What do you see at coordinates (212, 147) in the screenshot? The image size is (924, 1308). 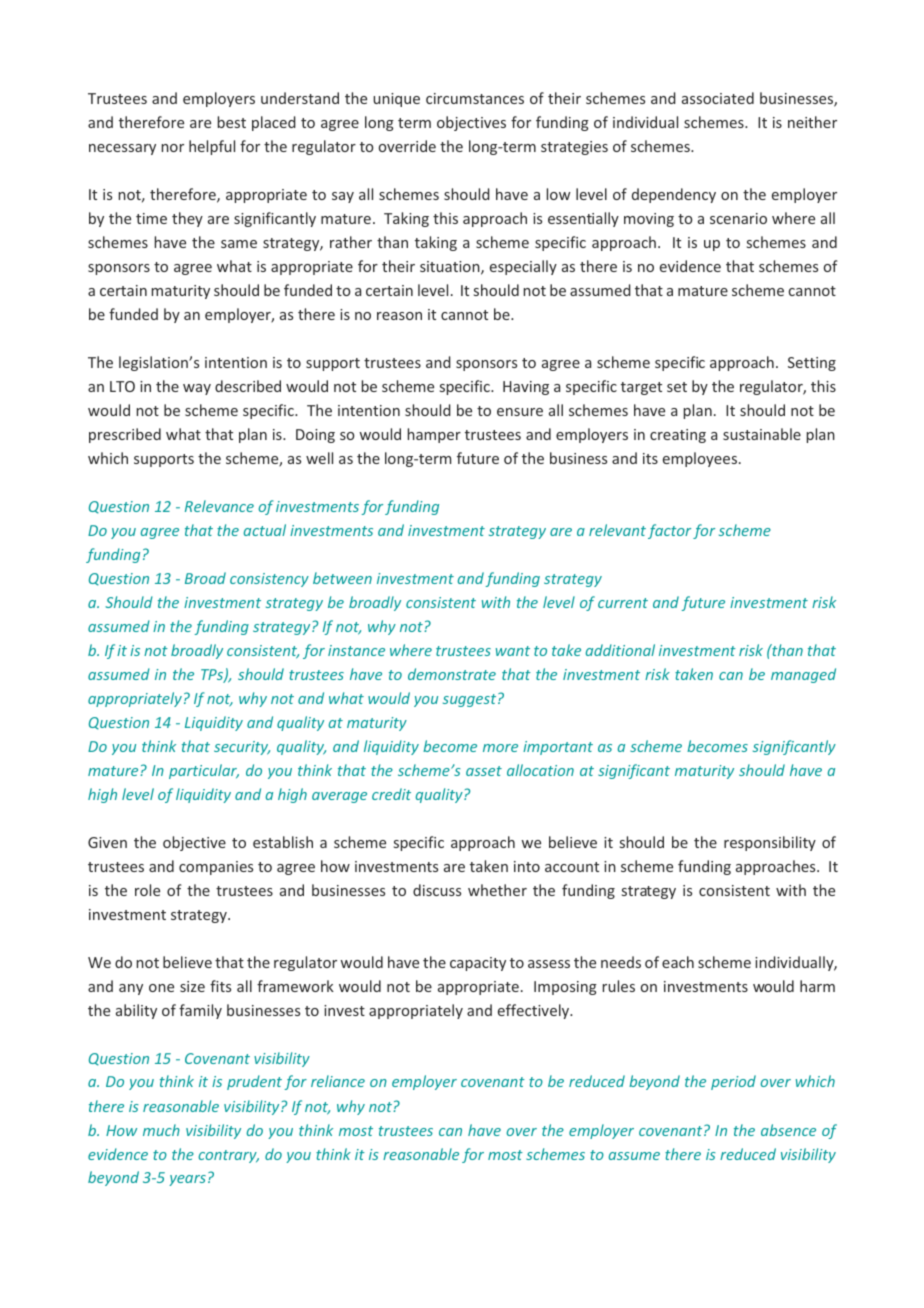 I see `helpful` at bounding box center [212, 147].
